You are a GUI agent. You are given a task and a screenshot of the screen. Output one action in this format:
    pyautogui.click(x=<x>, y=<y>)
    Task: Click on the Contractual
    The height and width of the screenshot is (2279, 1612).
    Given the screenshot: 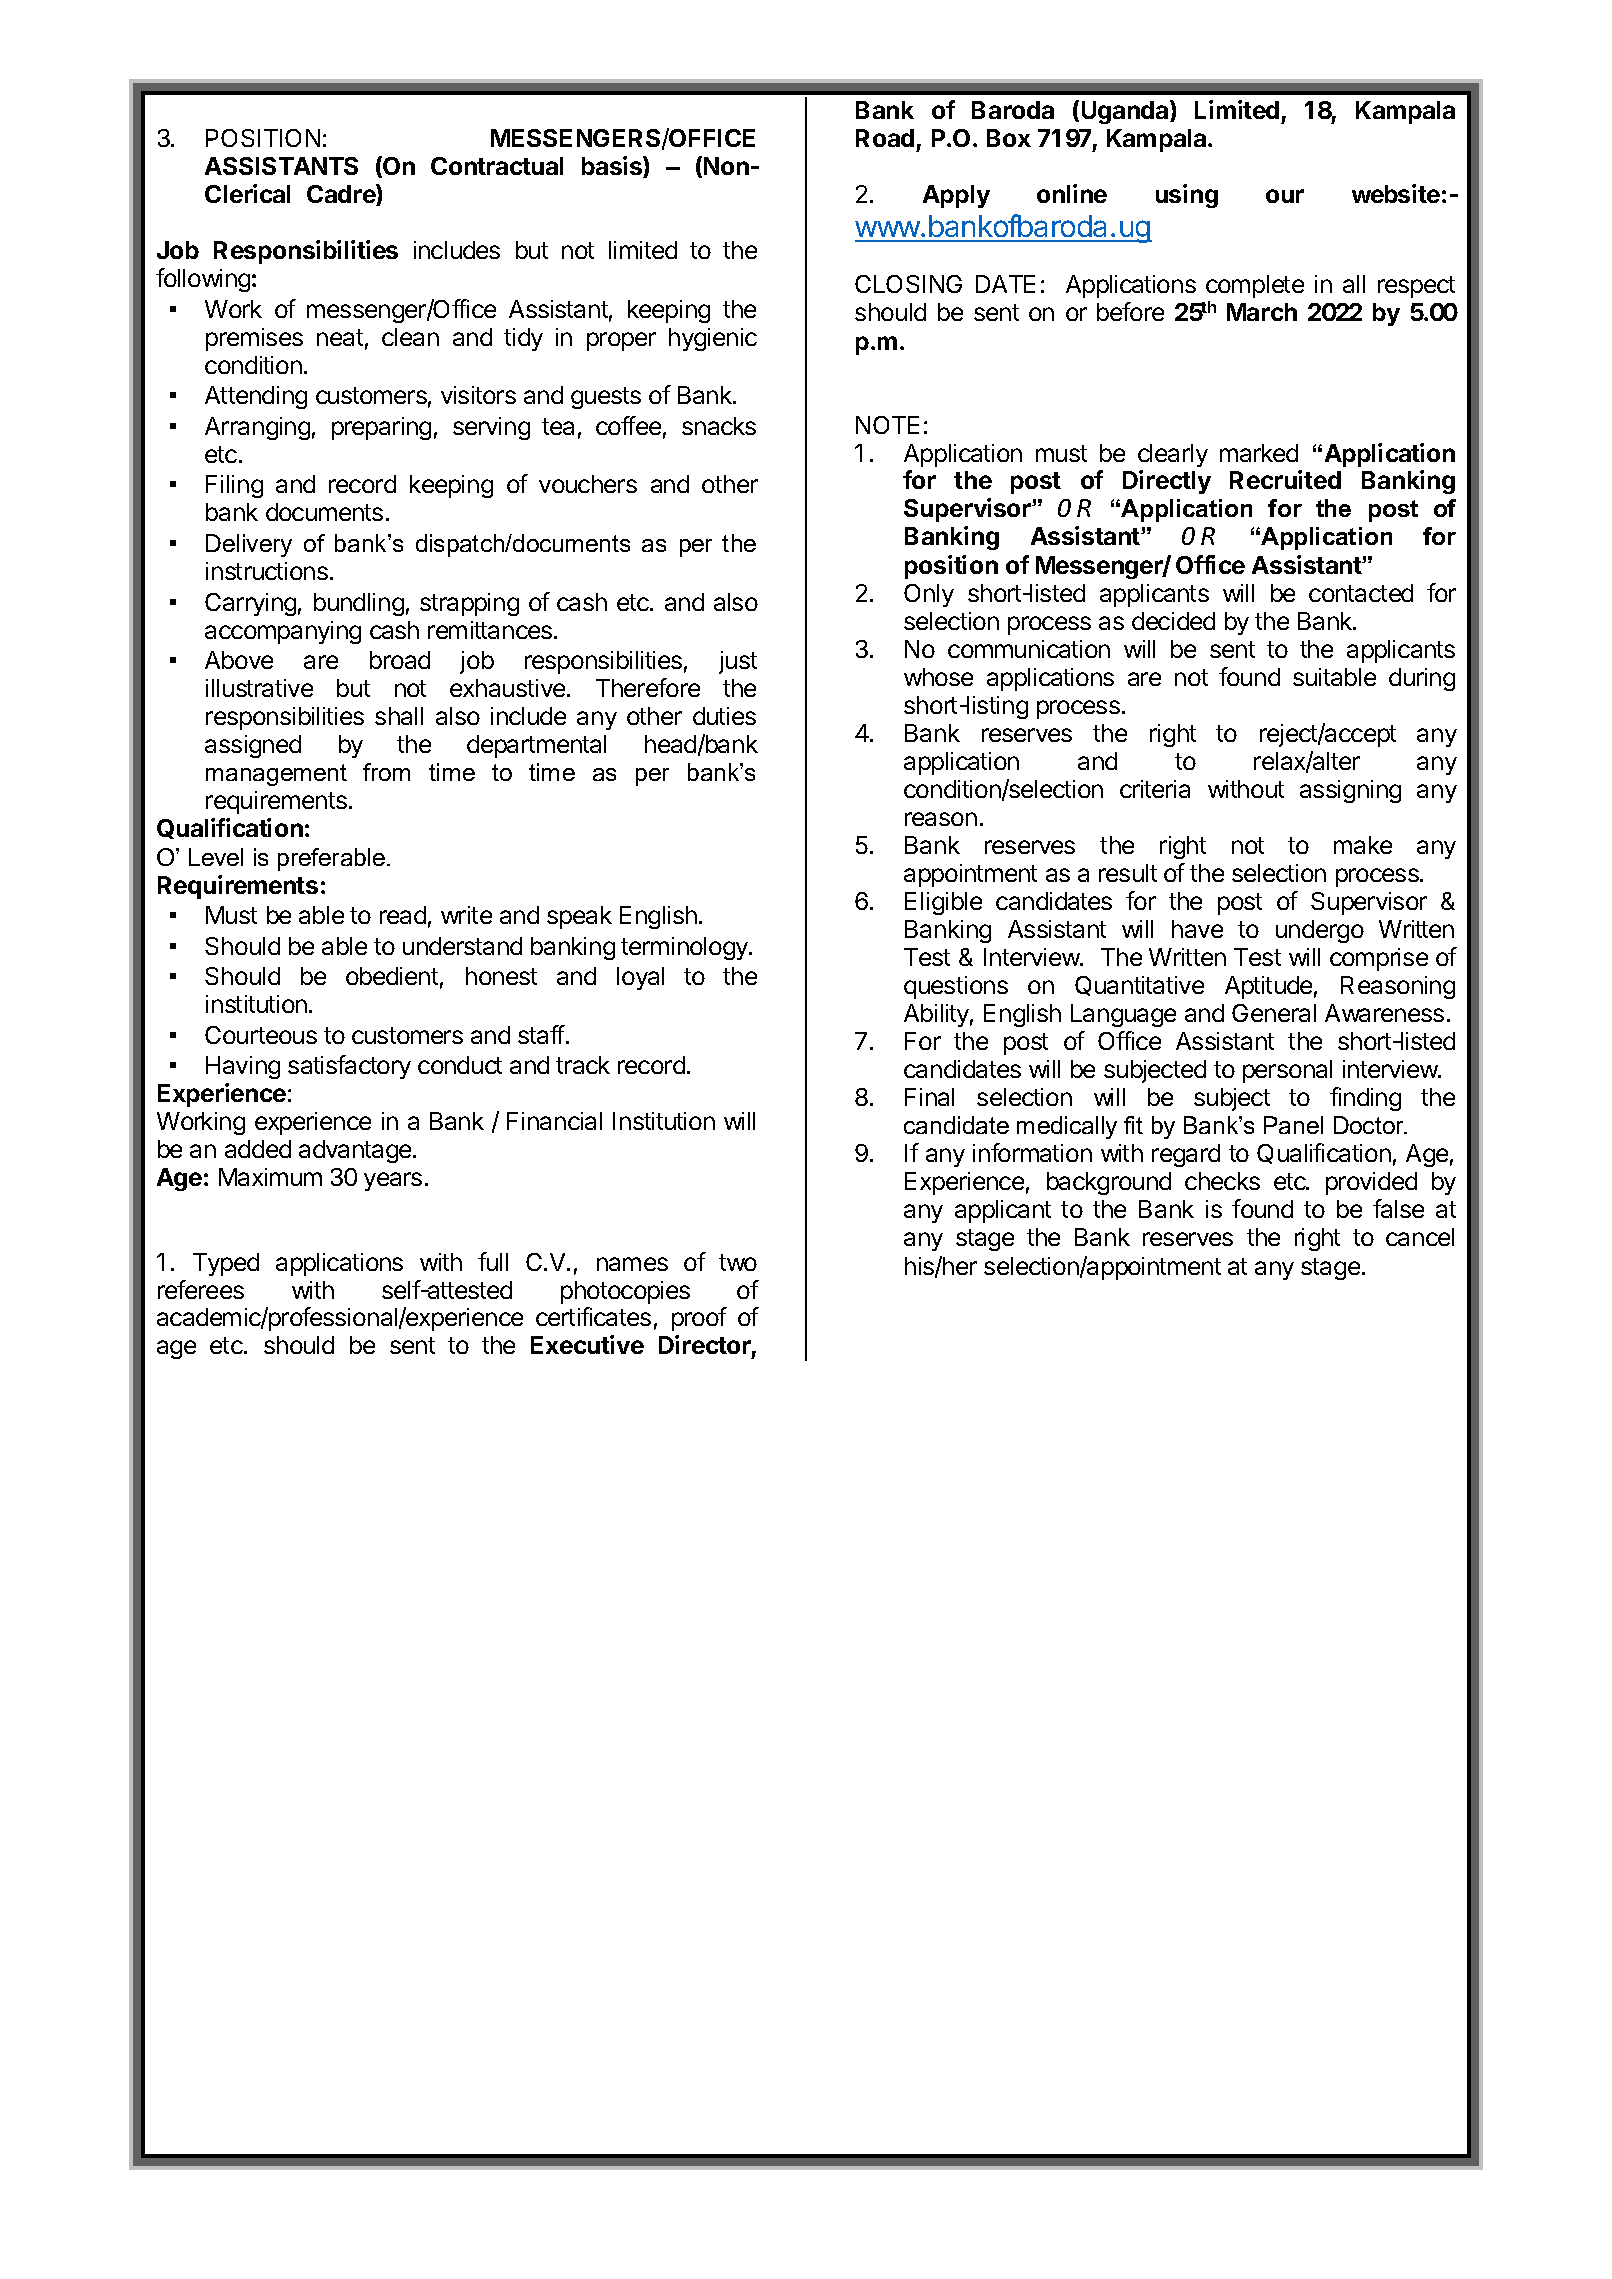 What is the action you would take?
    pyautogui.click(x=497, y=166)
